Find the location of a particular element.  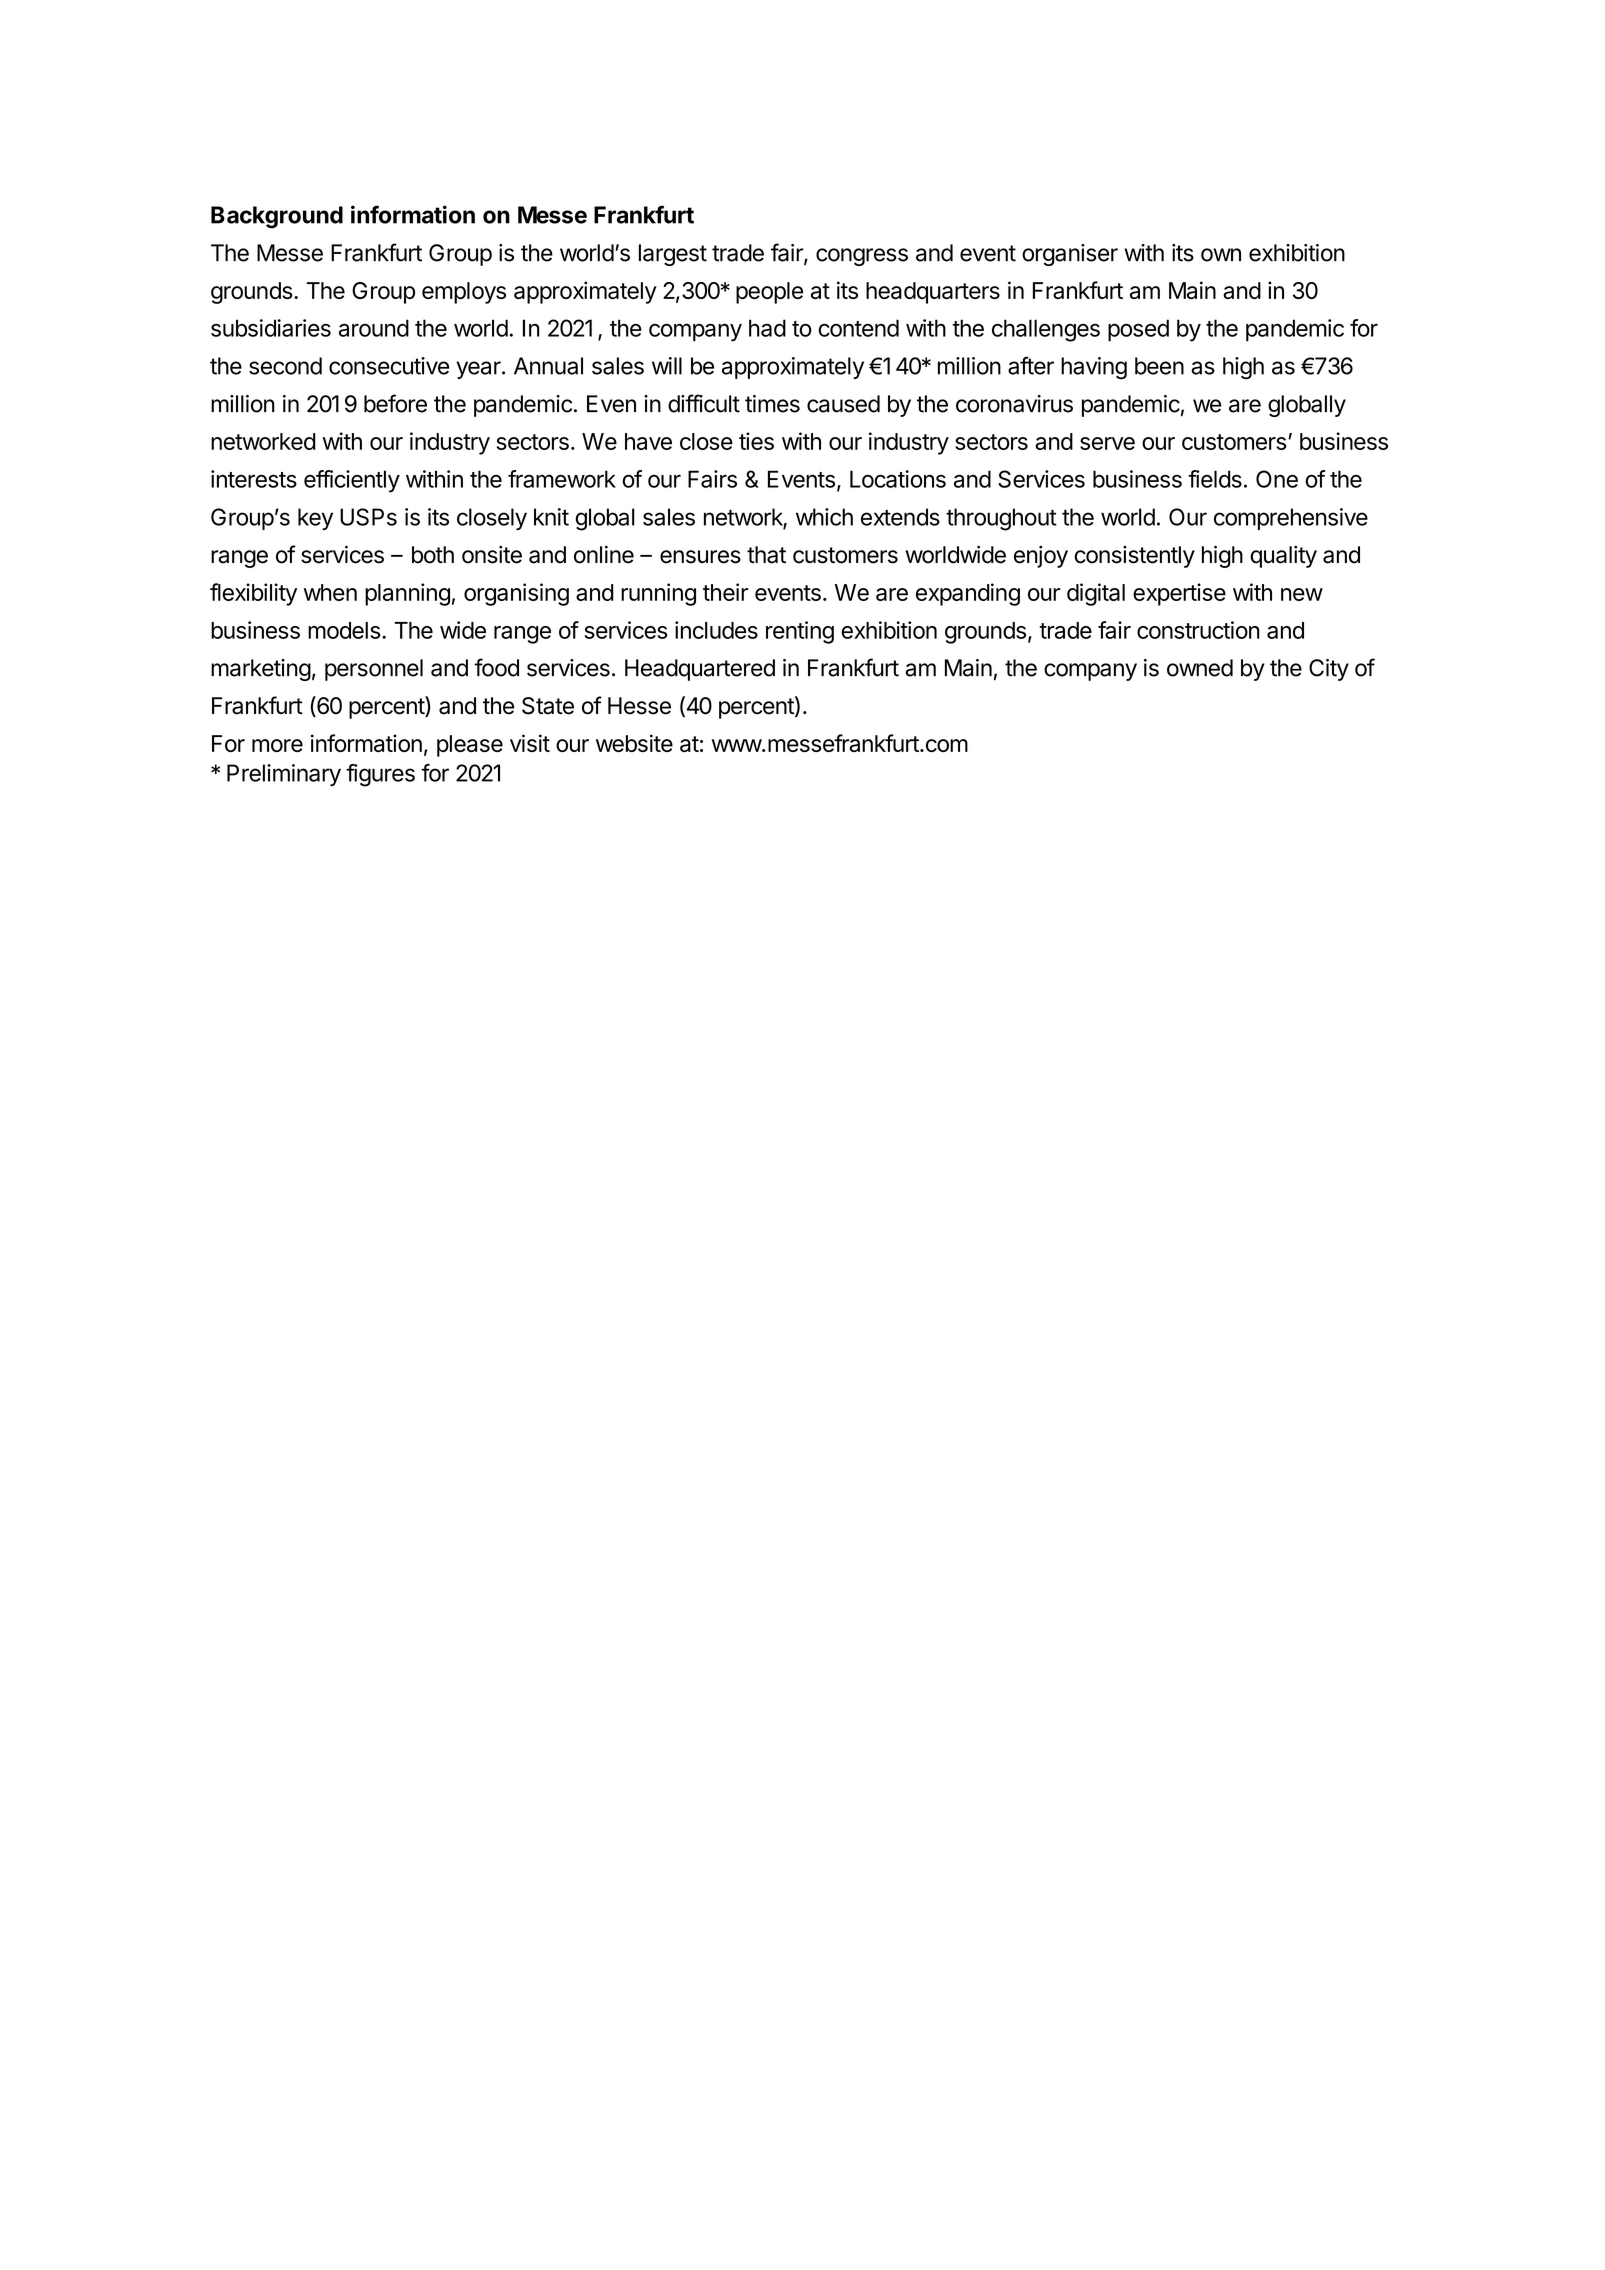

owned is located at coordinates (1200, 668).
